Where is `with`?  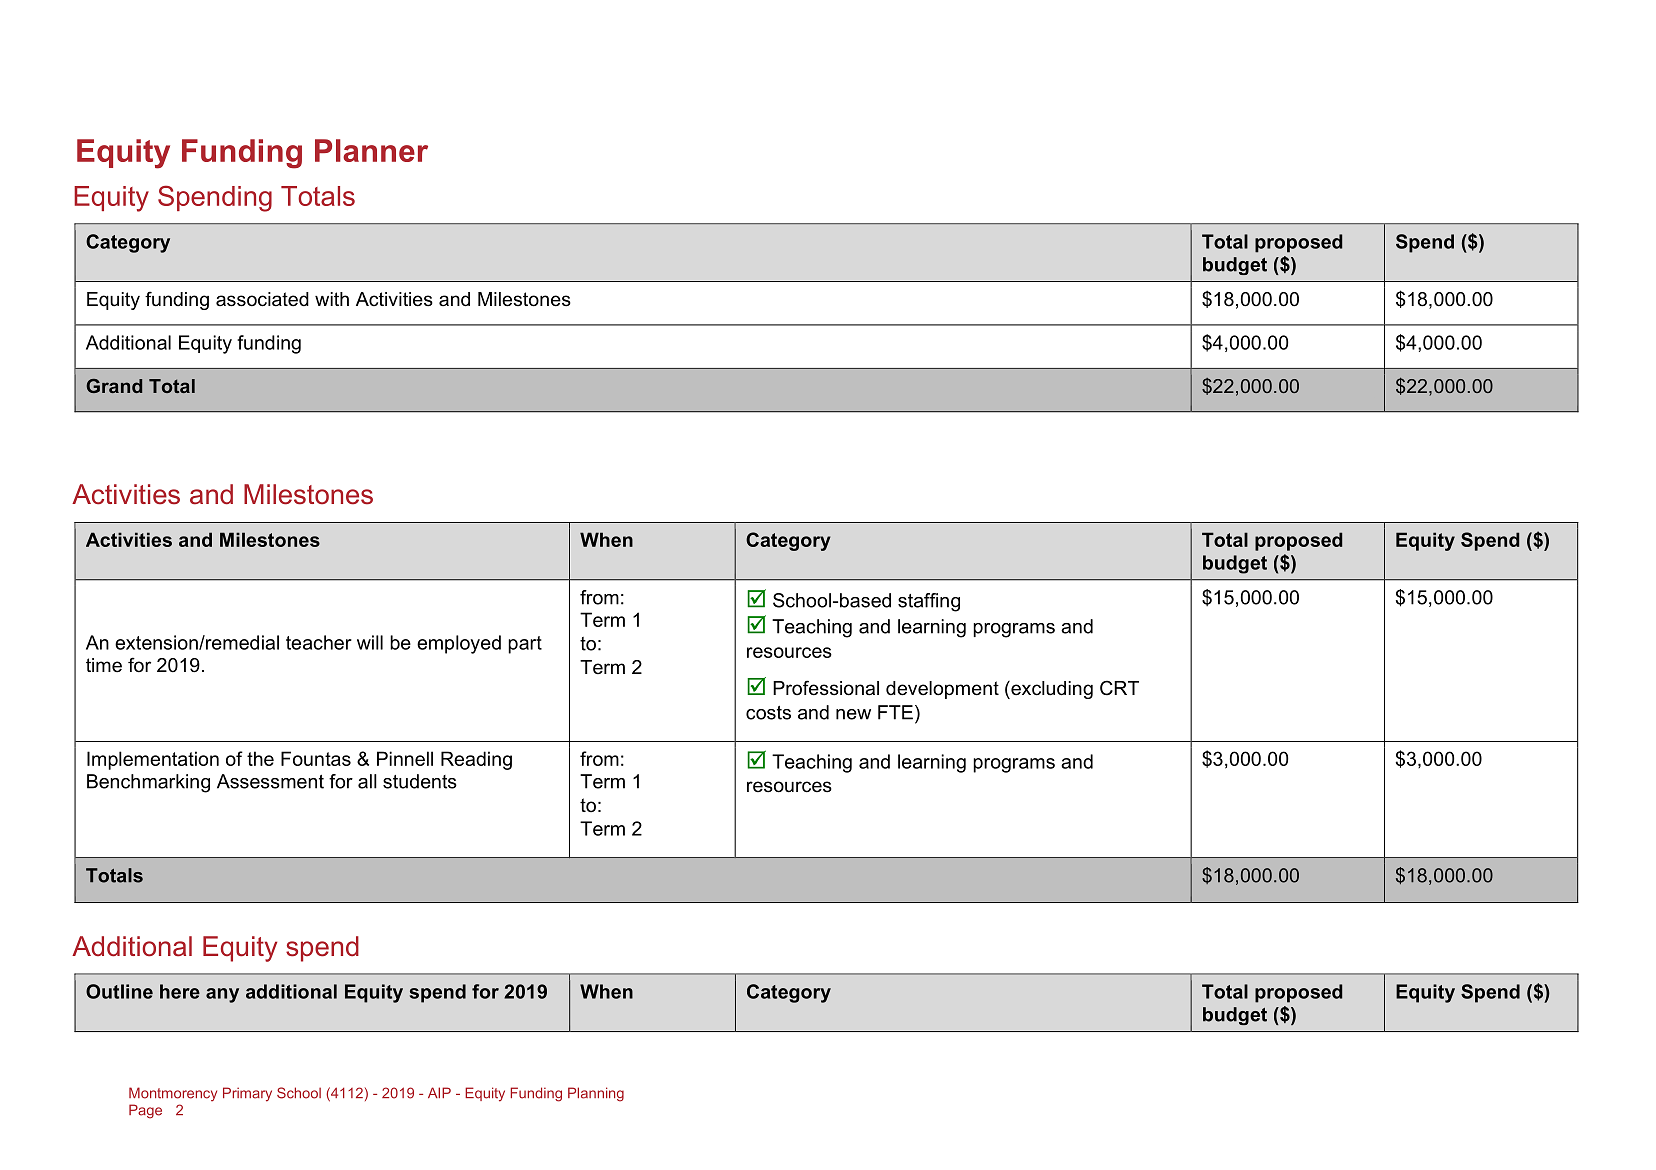
with is located at coordinates (332, 299).
